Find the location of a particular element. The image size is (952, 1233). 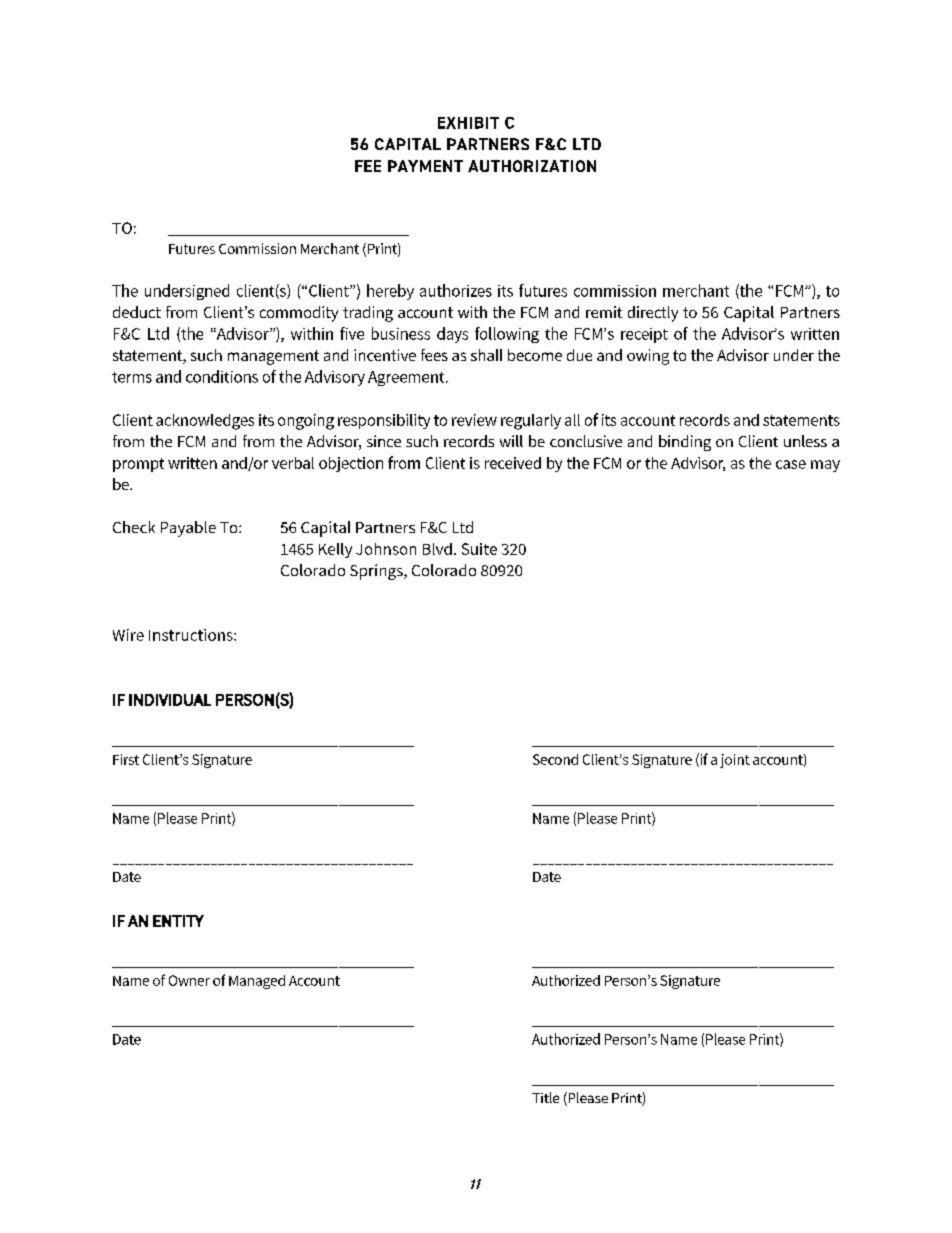

case is located at coordinates (791, 464).
